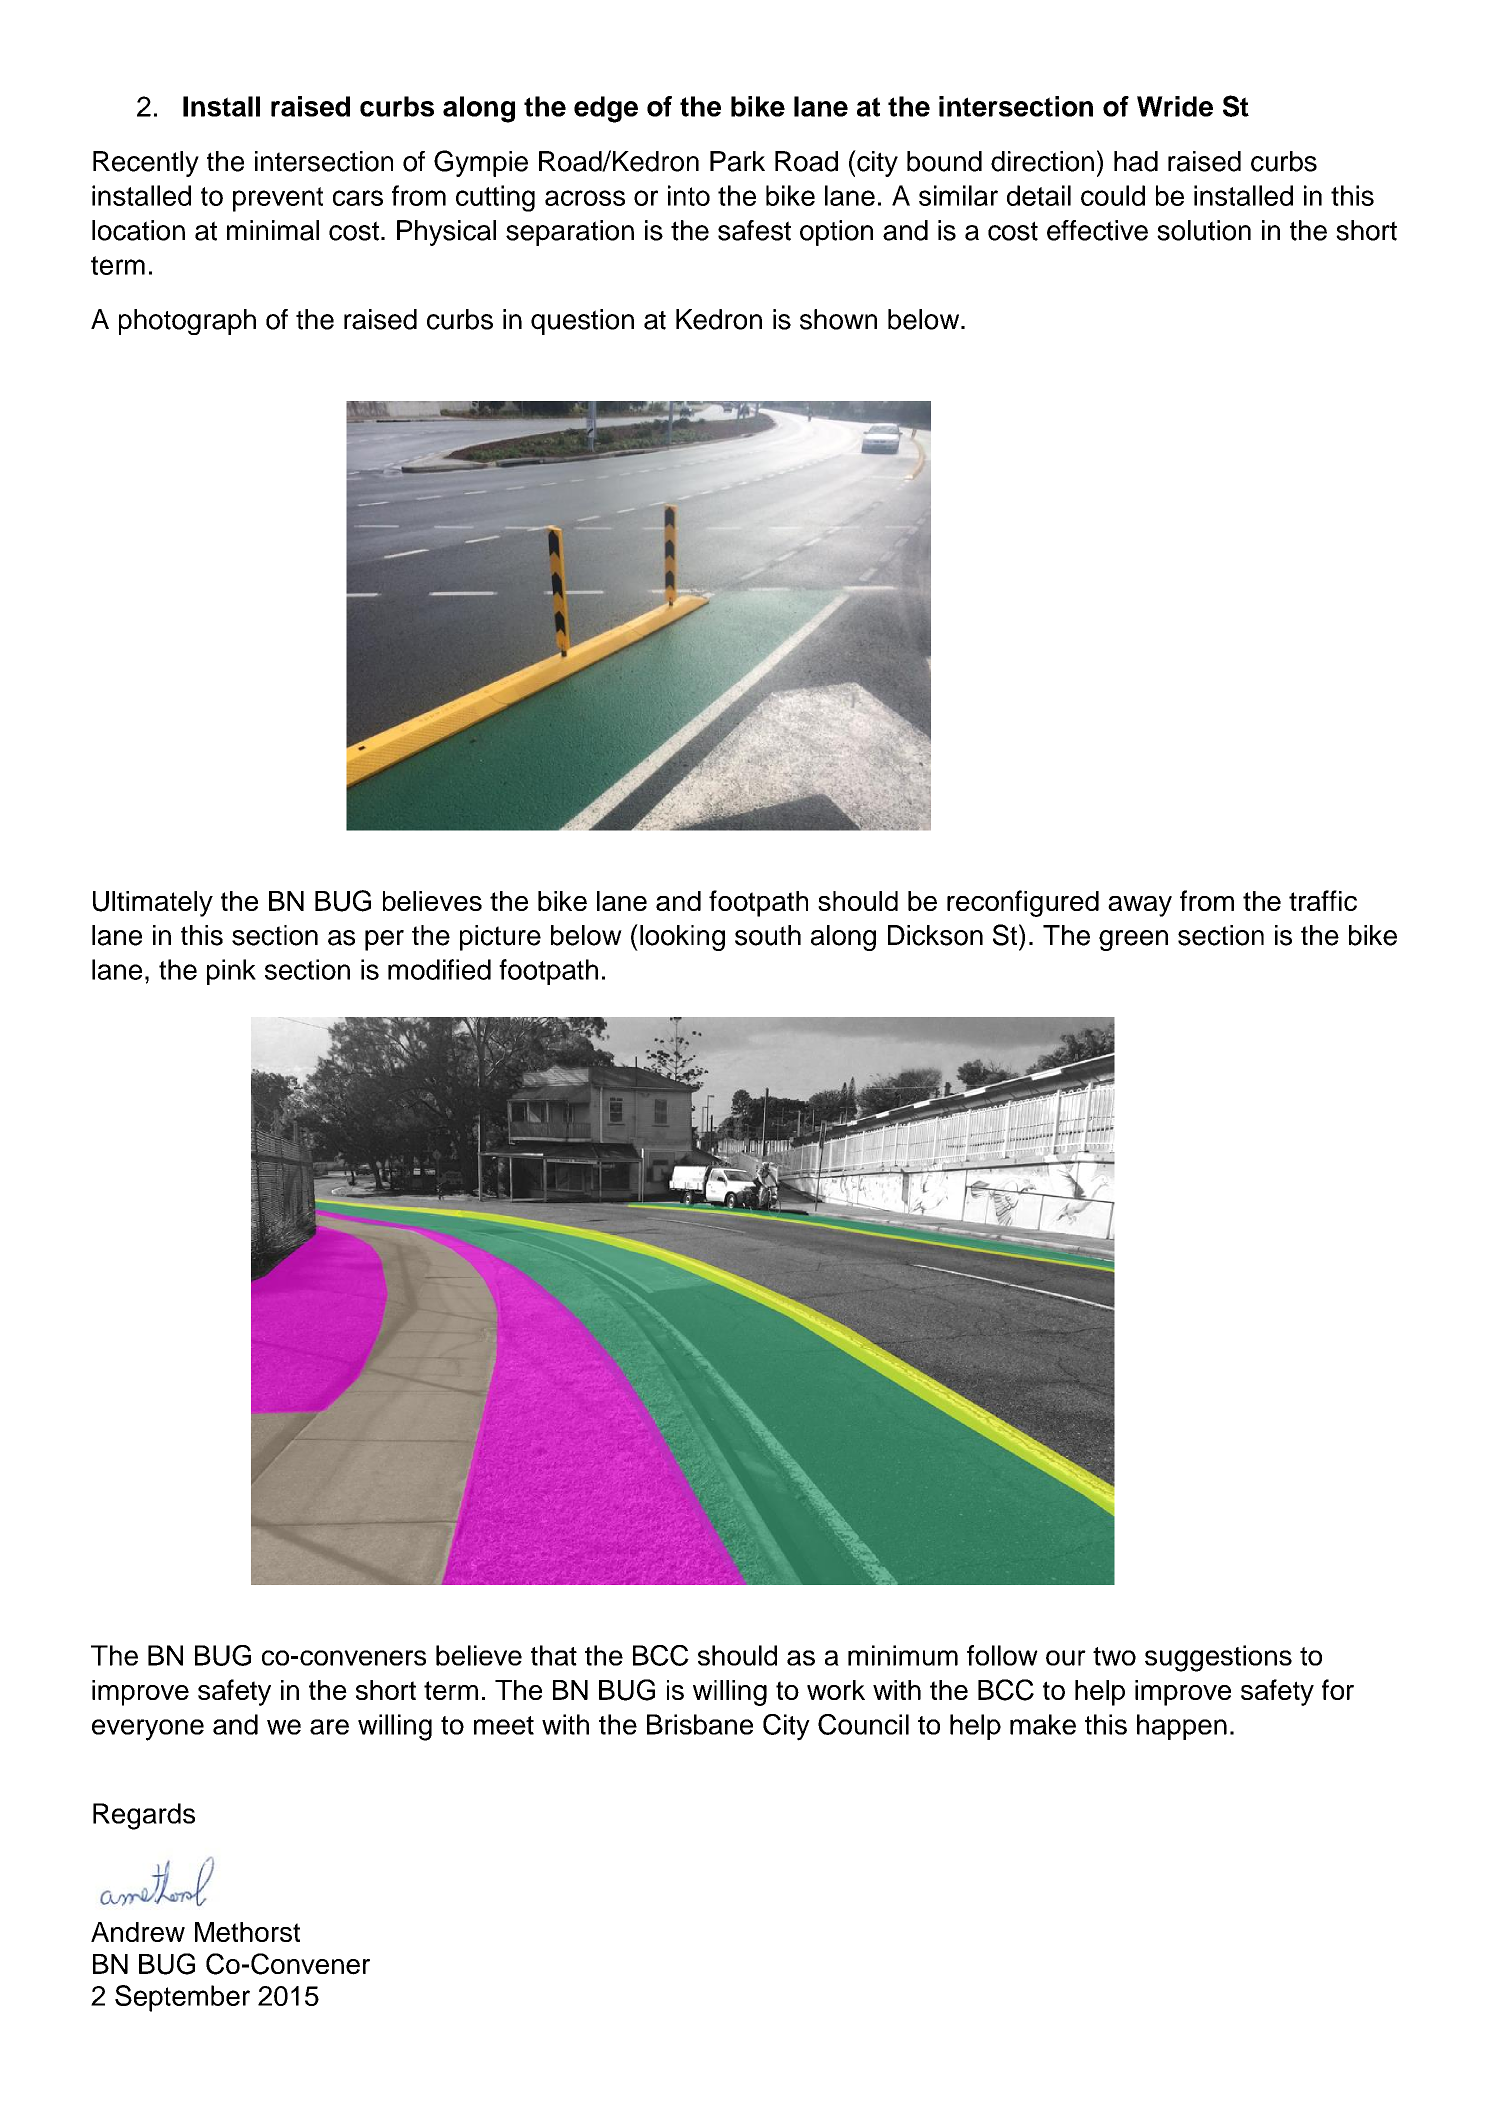 The width and height of the page is (1502, 2124). Describe the element at coordinates (1133, 940) in the page. I see `green` at that location.
